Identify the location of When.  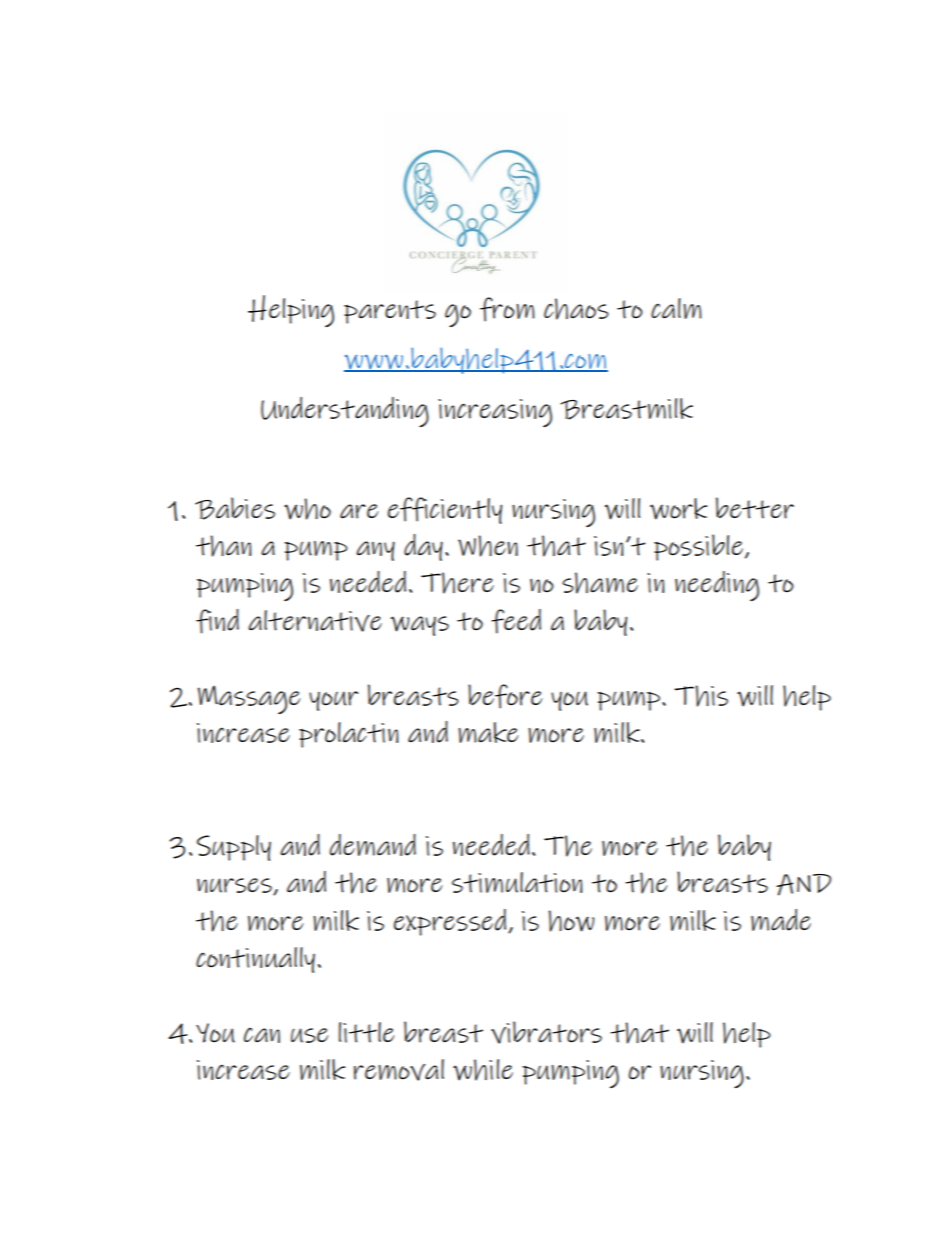
(488, 546).
